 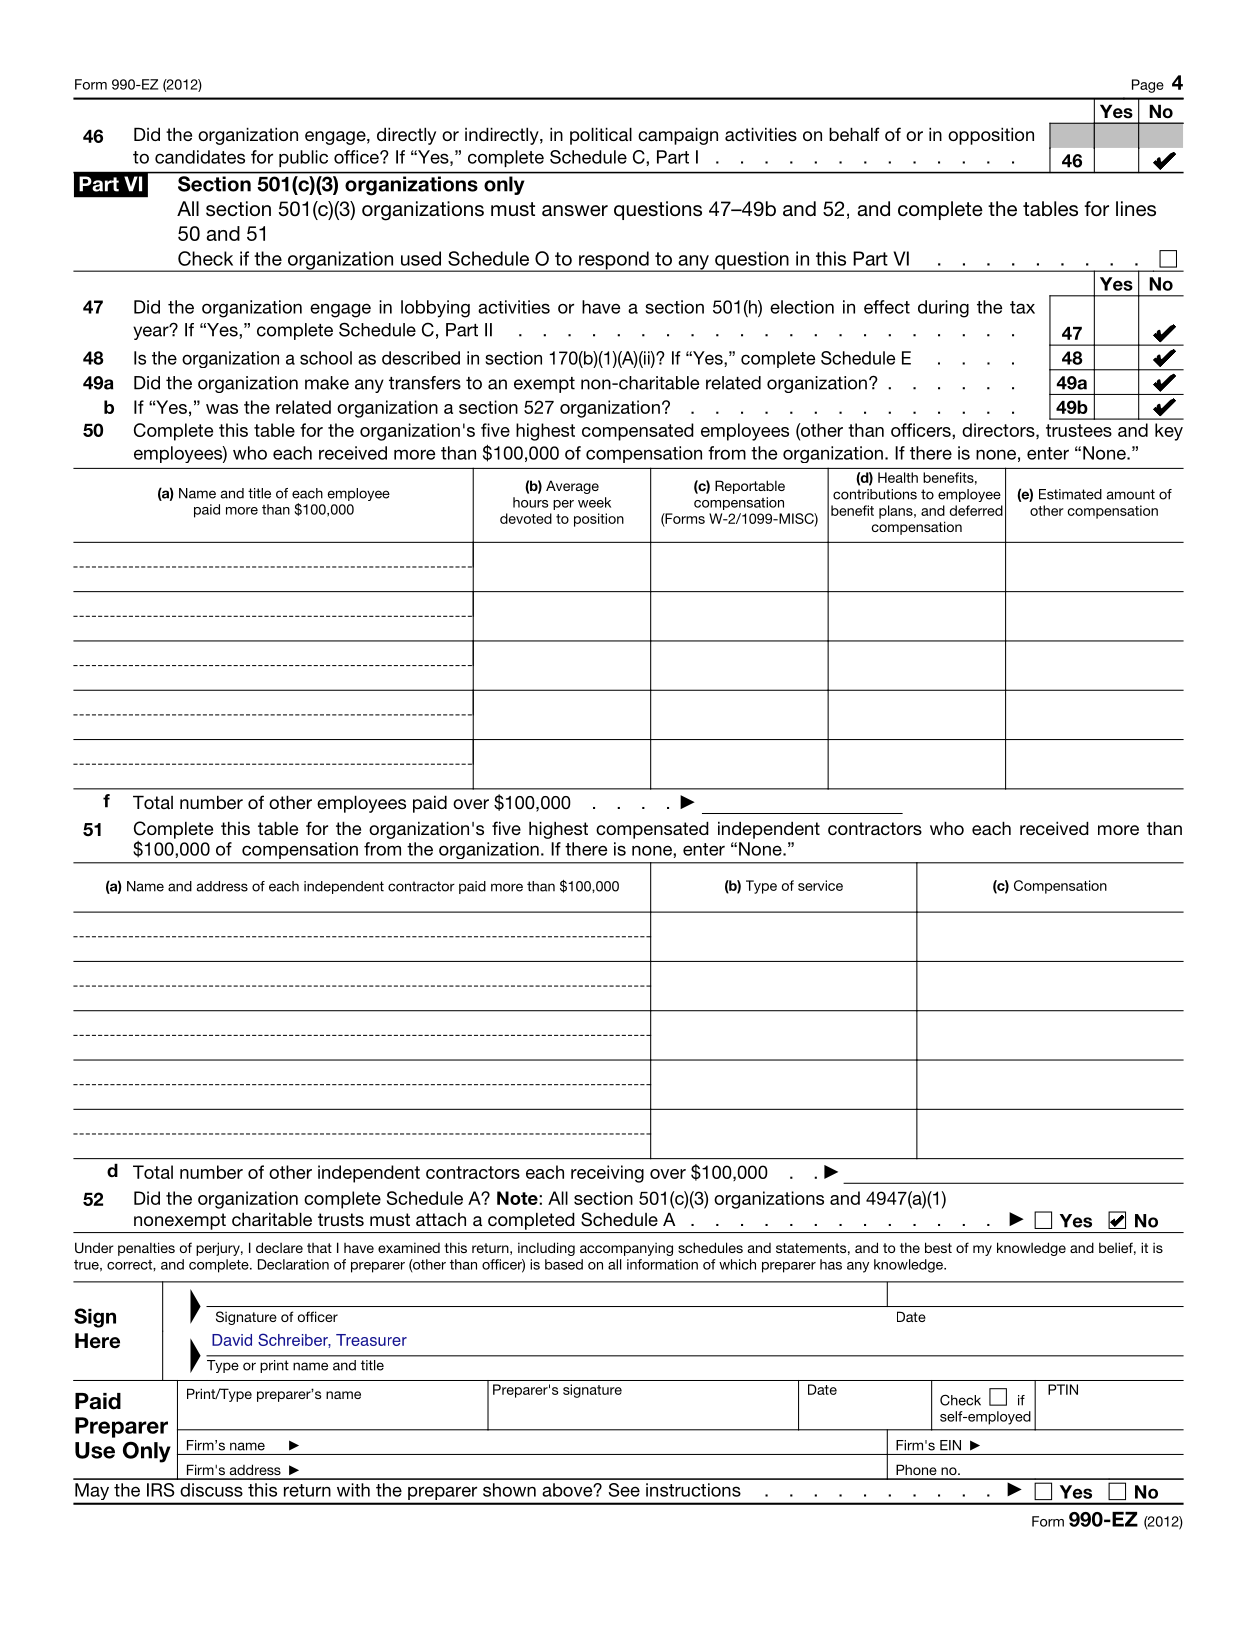 I want to click on political, so click(x=601, y=136).
